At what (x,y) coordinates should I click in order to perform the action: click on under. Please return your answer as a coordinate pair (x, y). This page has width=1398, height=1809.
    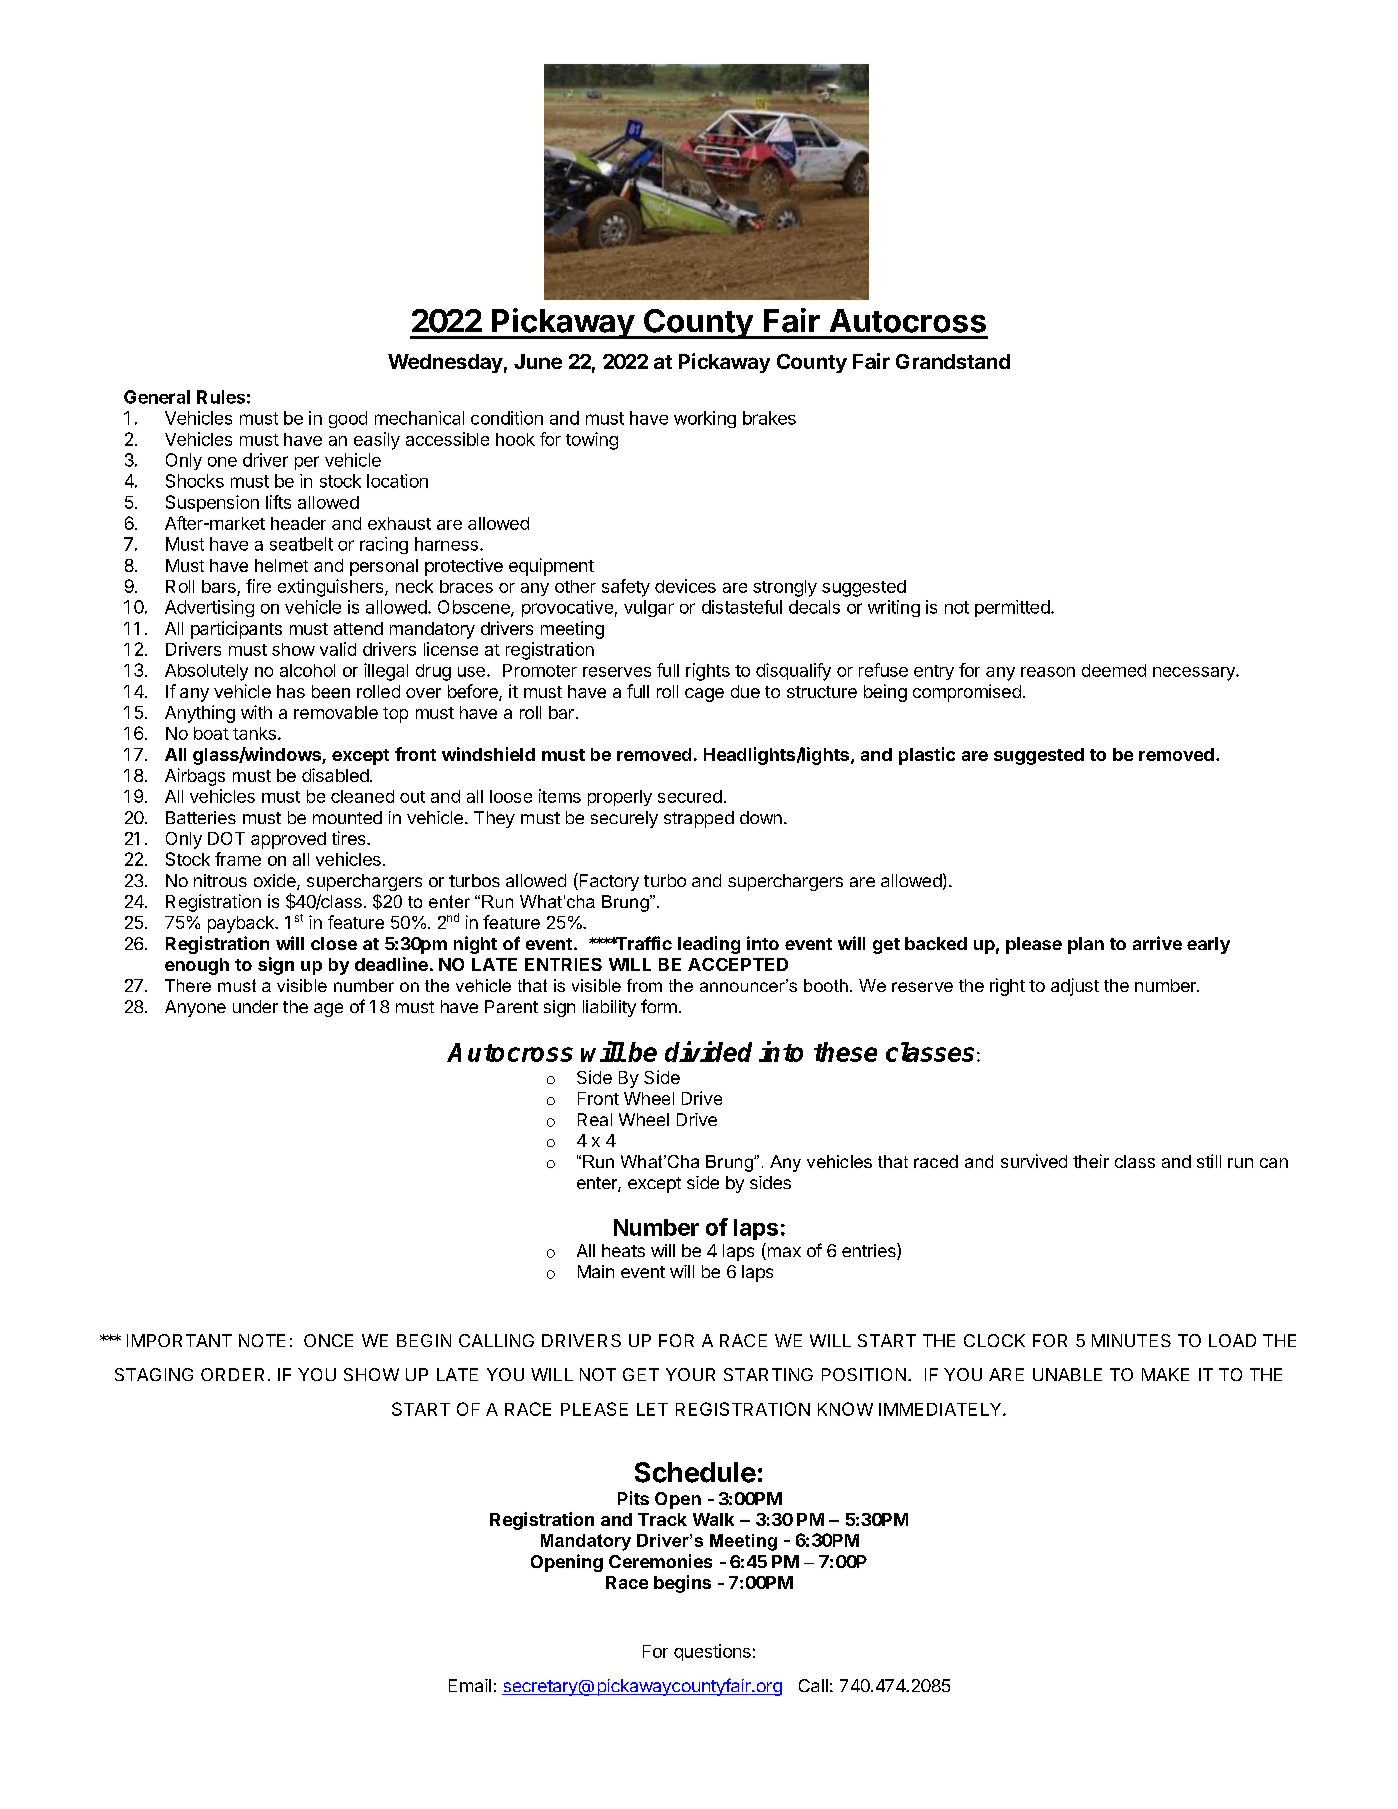
    Looking at the image, I should click on (255, 1006).
